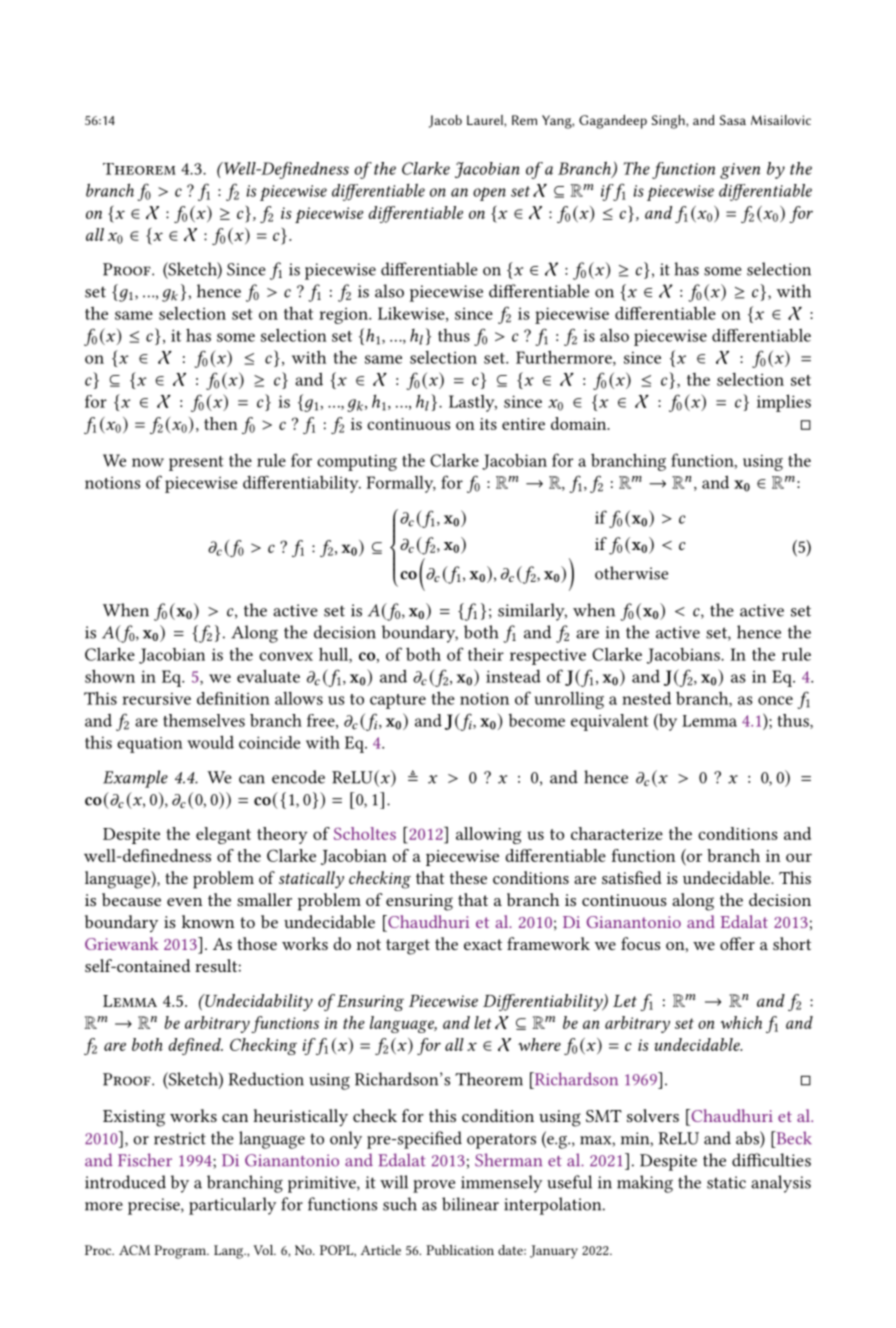 This document has width=896, height=1328. I want to click on exact, so click(483, 944).
